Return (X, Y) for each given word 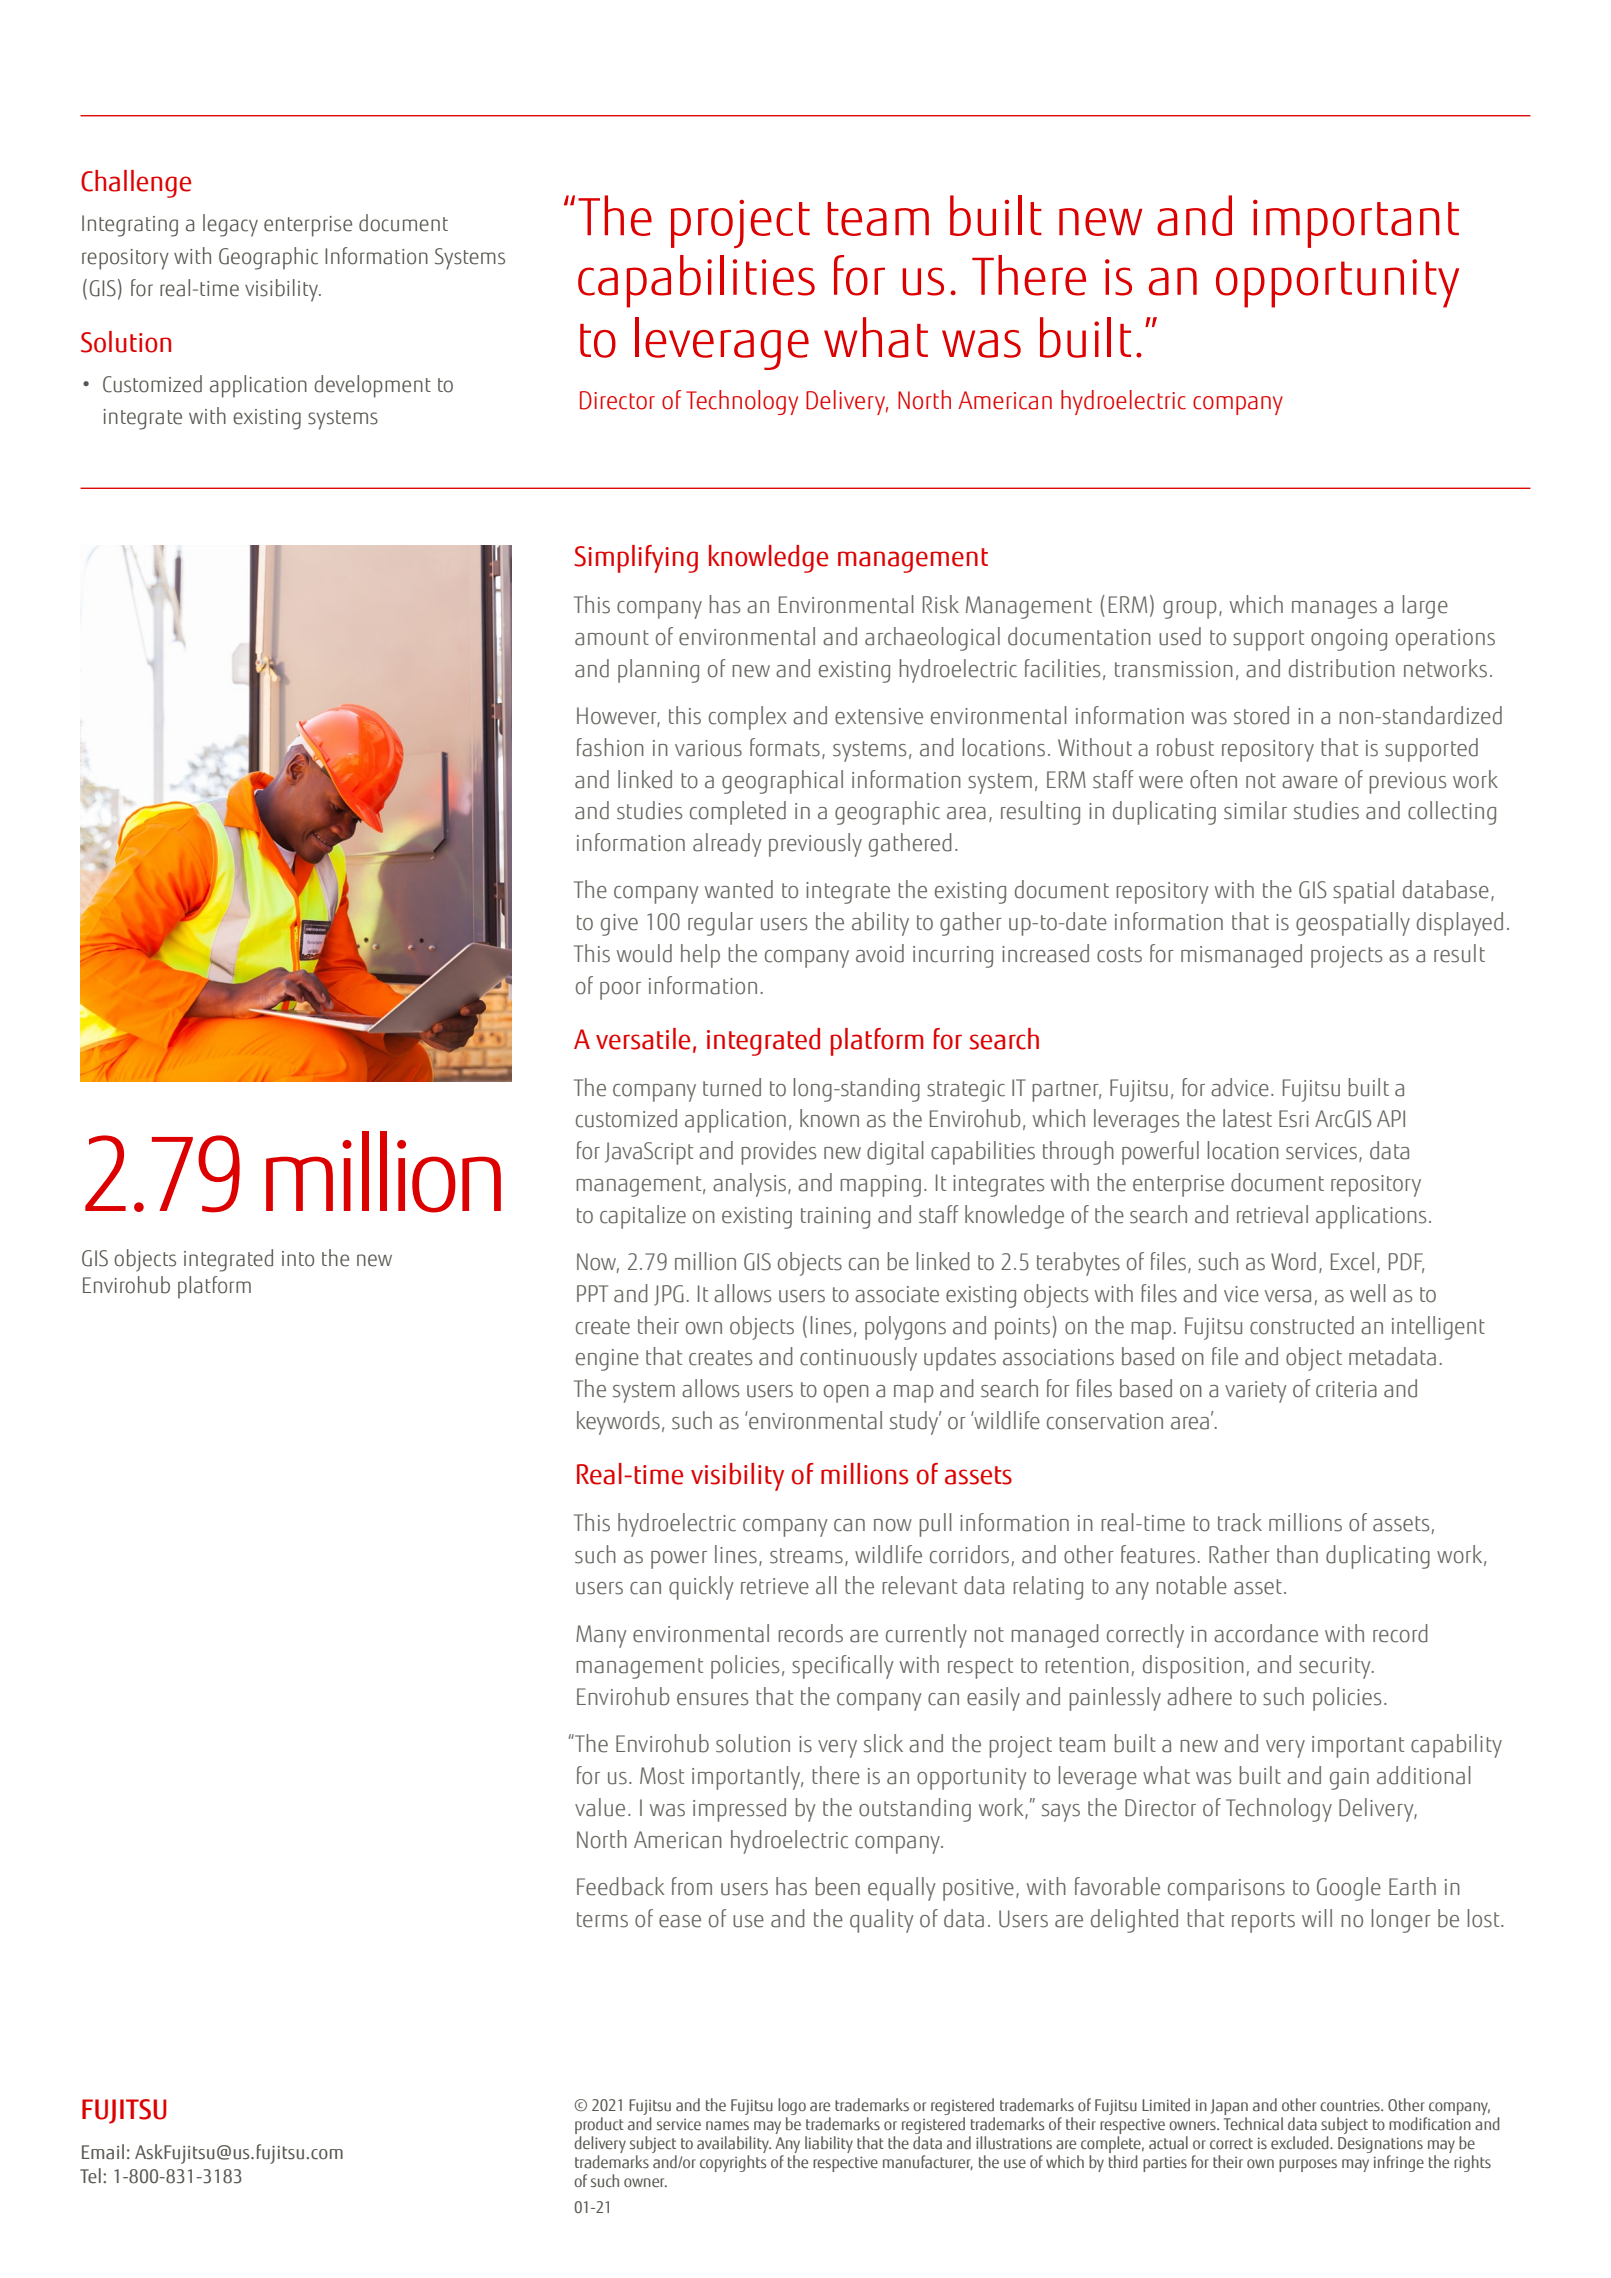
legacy (230, 225)
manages (1334, 610)
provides (778, 1153)
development (372, 386)
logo (792, 2106)
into (298, 1259)
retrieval (1272, 1214)
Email (103, 2152)
